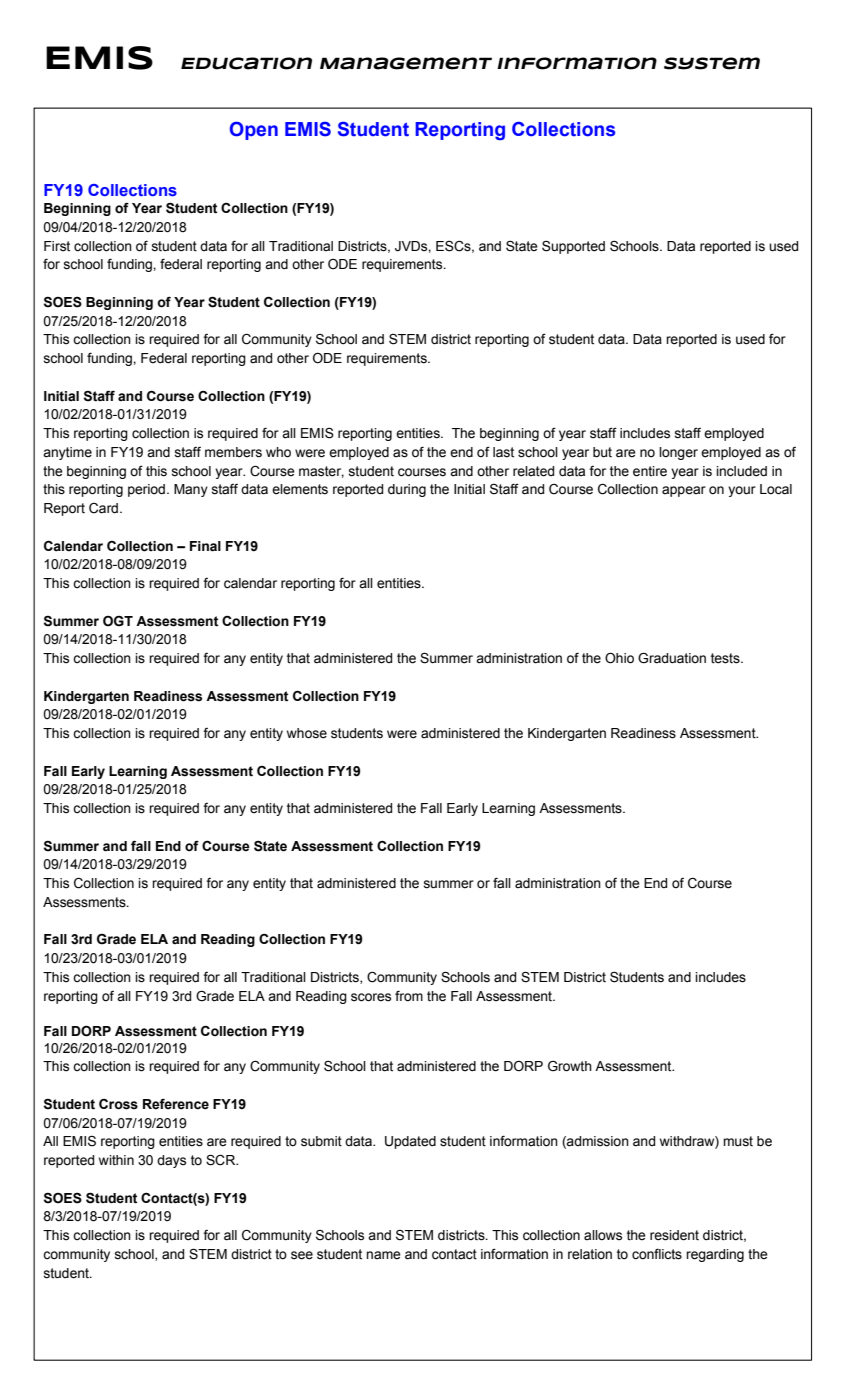 The image size is (849, 1400). I want to click on days, so click(171, 1161).
